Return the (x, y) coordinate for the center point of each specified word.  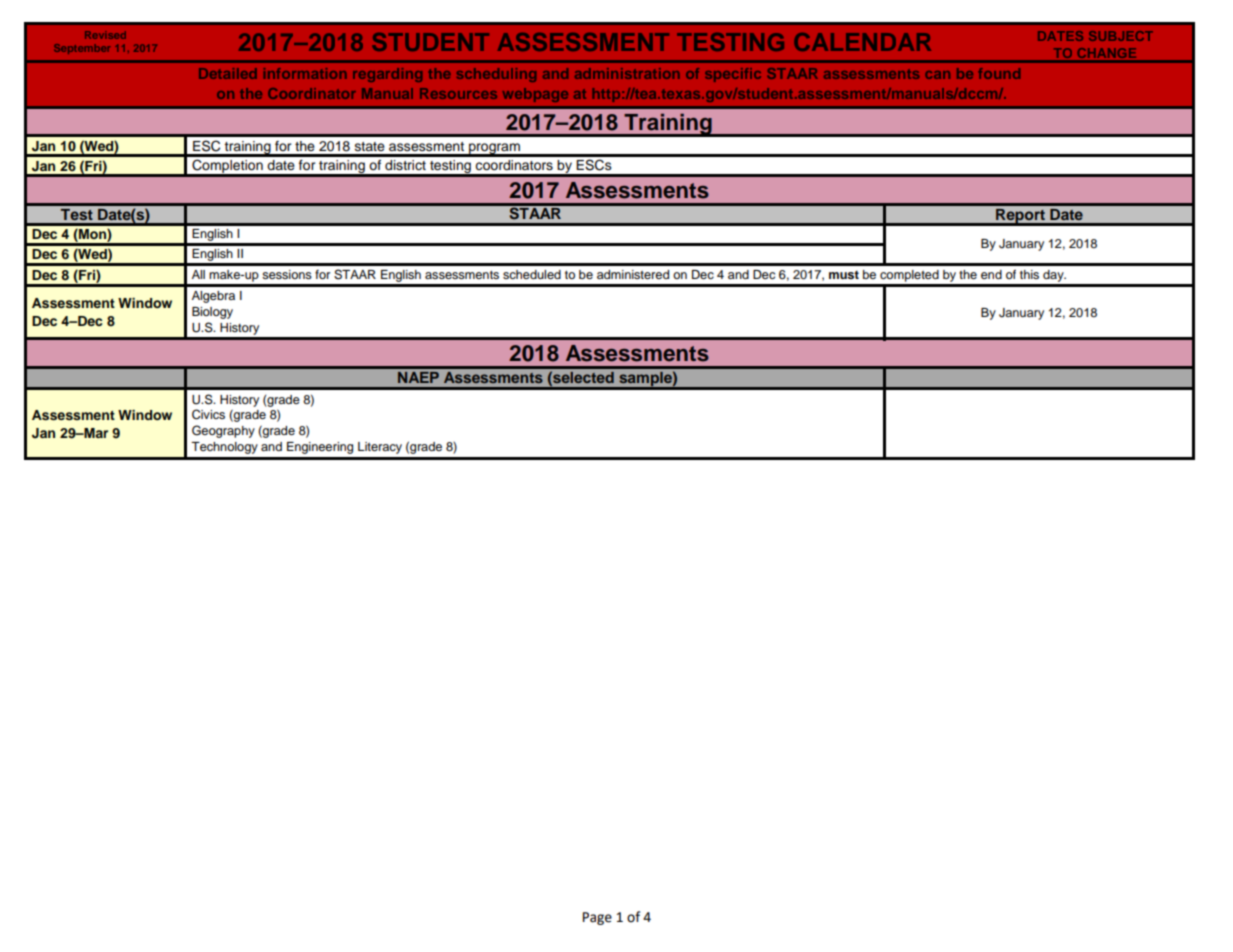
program (494, 149)
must (844, 275)
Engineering (320, 448)
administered (633, 274)
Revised (105, 35)
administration (627, 73)
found (999, 73)
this (1029, 274)
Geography (223, 431)
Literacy (380, 448)
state (370, 146)
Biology (212, 313)
